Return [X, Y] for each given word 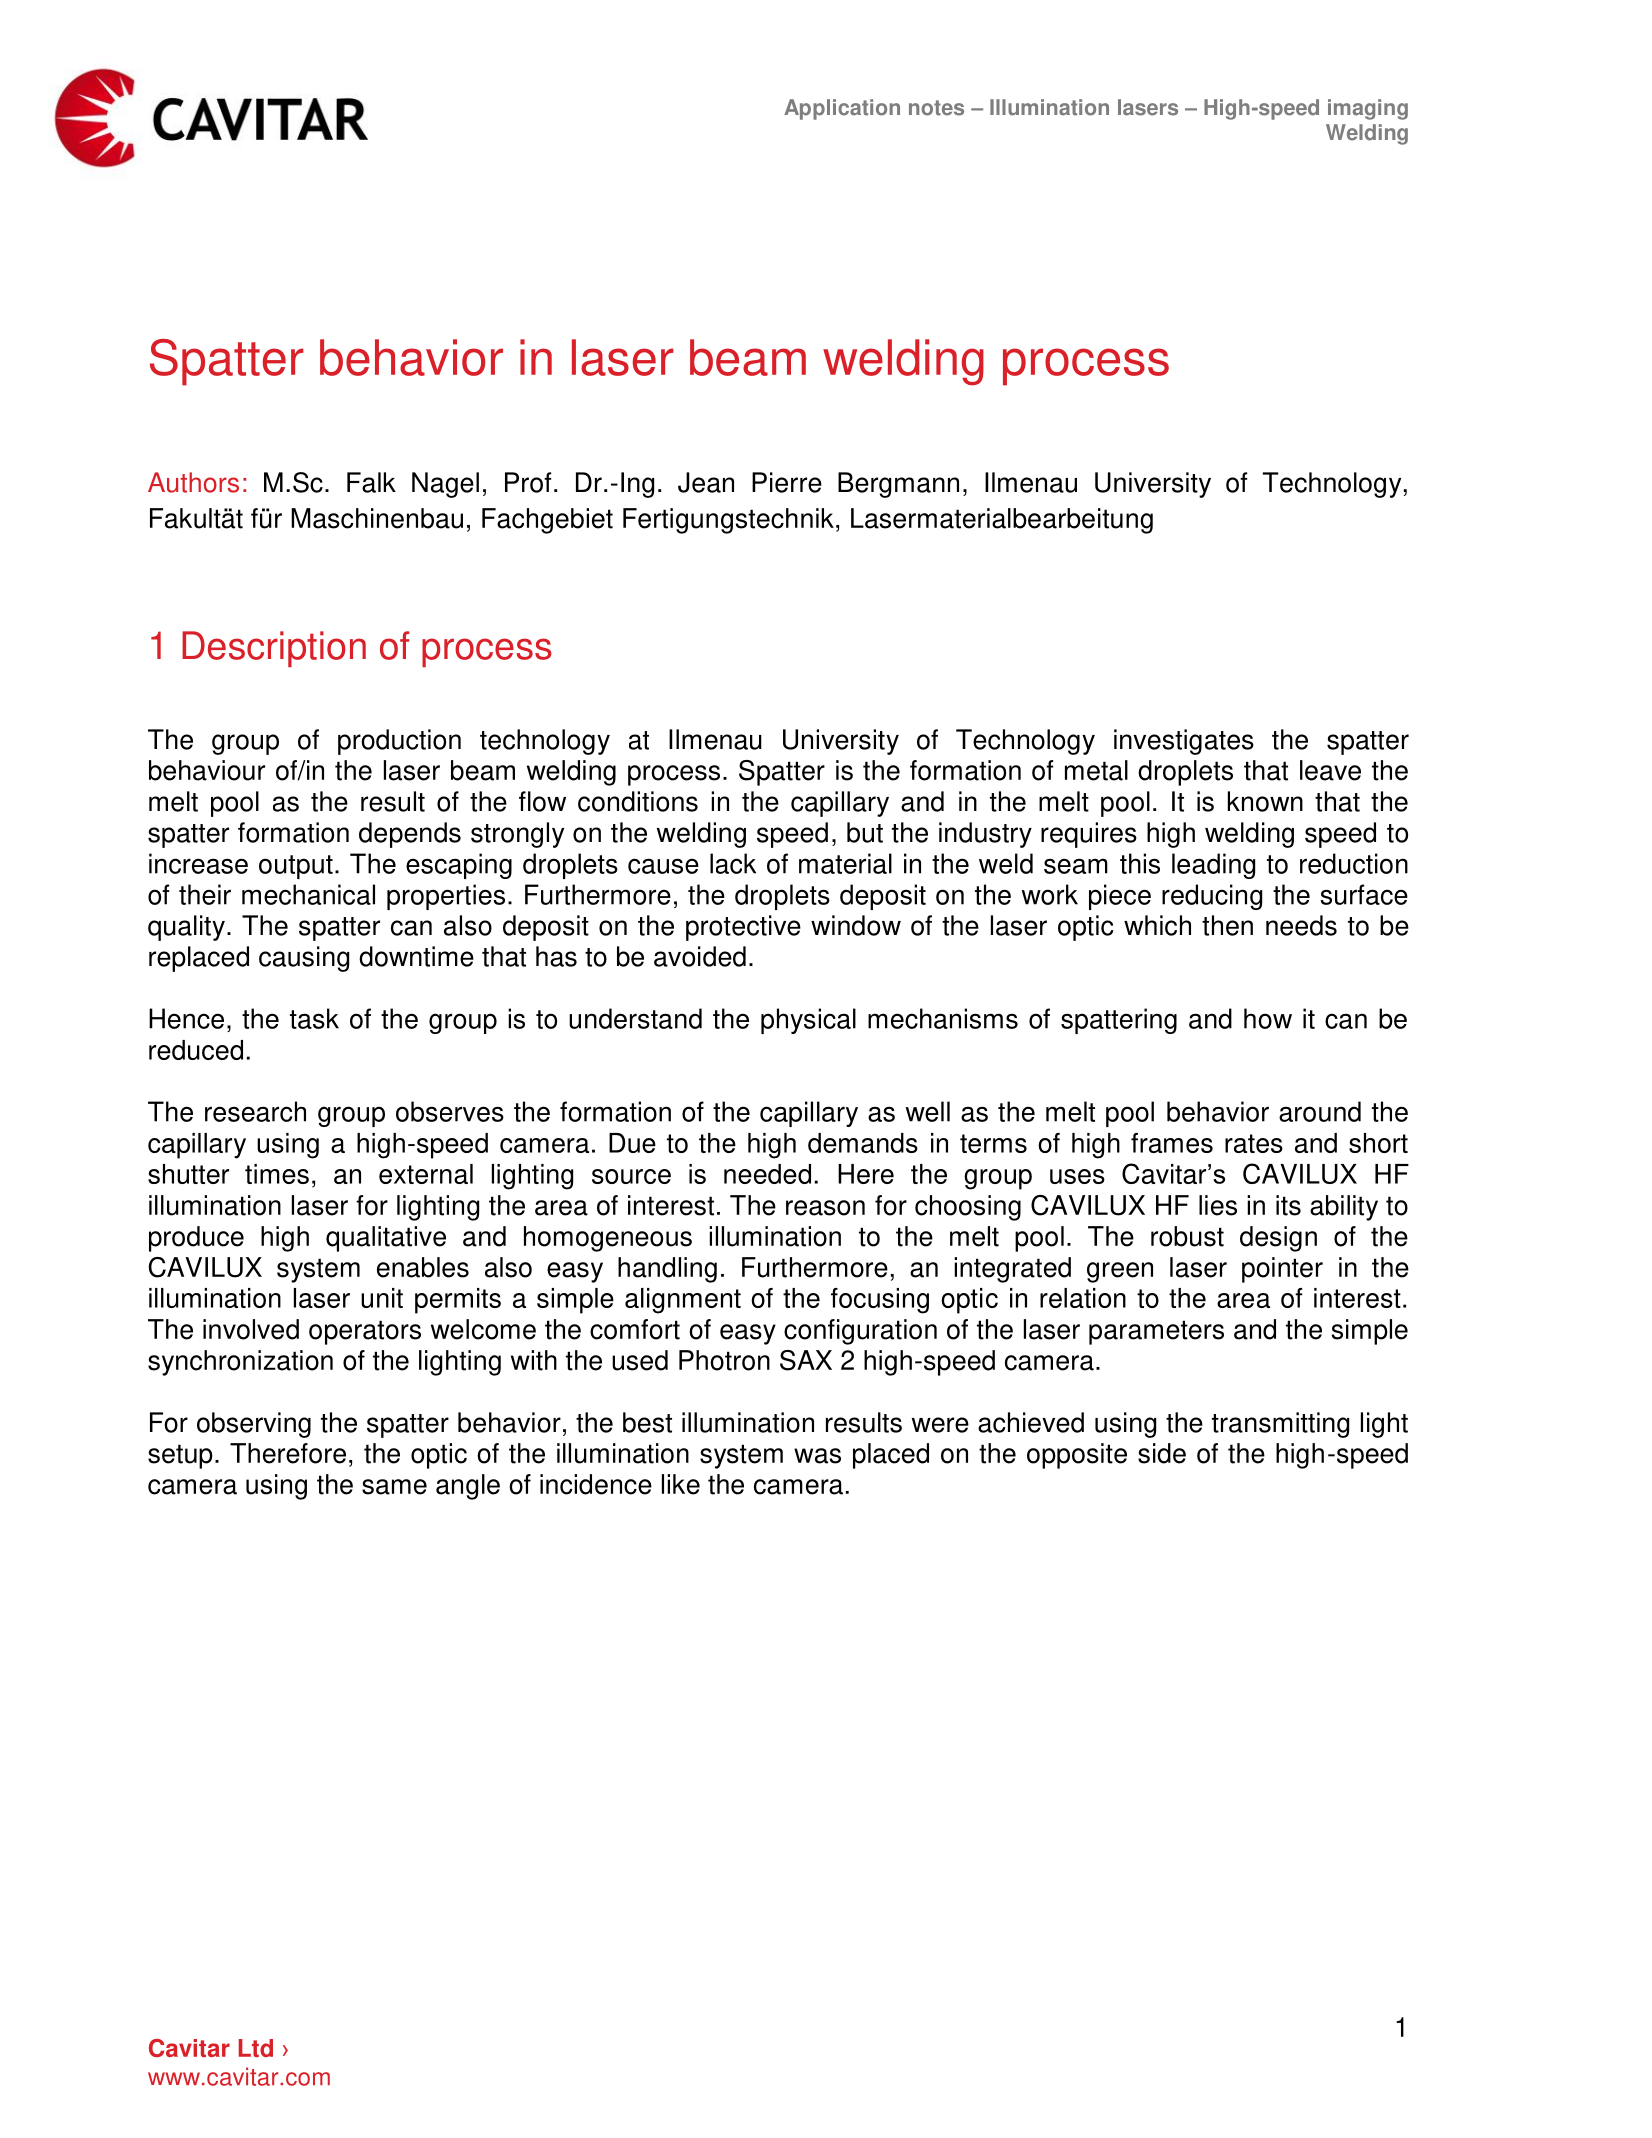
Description [274, 649]
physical [808, 1021]
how [1268, 1018]
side [1162, 1453]
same [394, 1487]
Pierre [787, 482]
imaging [1368, 109]
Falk [371, 482]
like [681, 1484]
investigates [1184, 742]
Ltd [255, 2048]
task [314, 1018]
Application [842, 109]
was [817, 1456]
